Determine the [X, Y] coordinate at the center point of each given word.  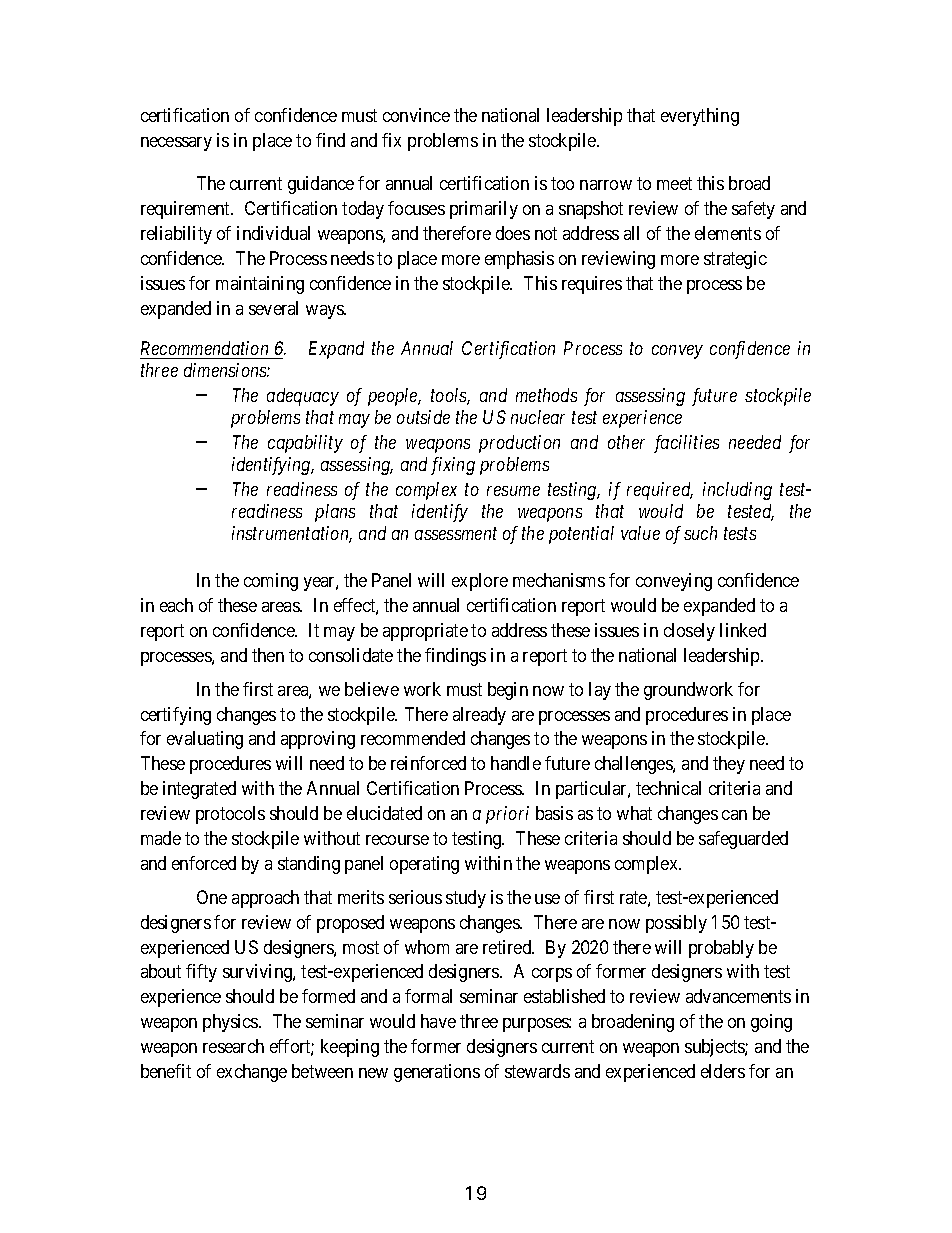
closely [689, 632]
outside [423, 417]
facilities [686, 444]
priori [507, 815]
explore [480, 582]
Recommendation [206, 350]
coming [271, 582]
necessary [176, 144]
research [233, 1046]
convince [416, 115]
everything [700, 117]
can [734, 815]
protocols [230, 815]
